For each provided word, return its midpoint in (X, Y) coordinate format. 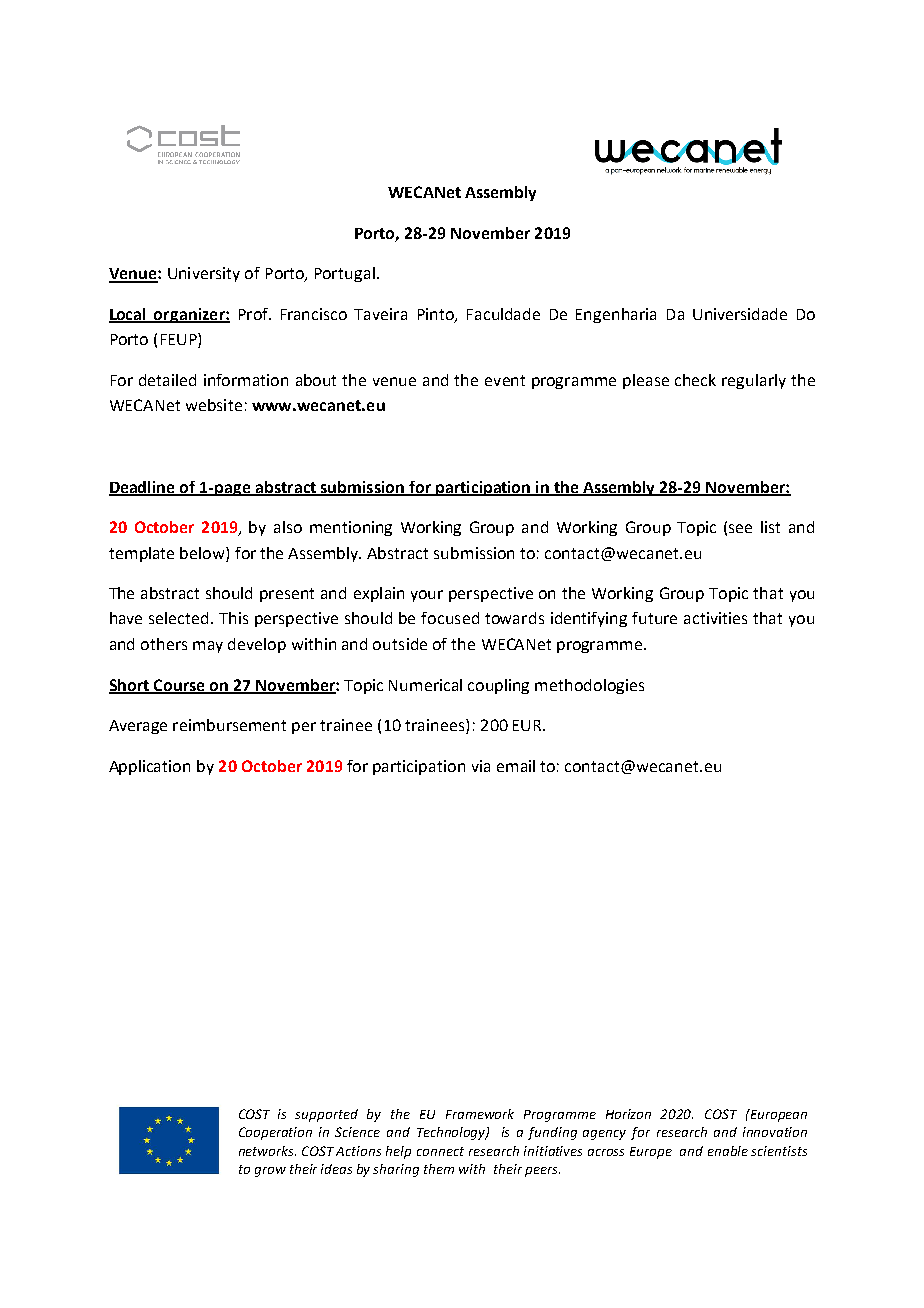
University (204, 274)
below (203, 553)
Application (149, 767)
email (516, 766)
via (481, 766)
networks (267, 1151)
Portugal (345, 274)
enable (728, 1151)
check (695, 380)
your (427, 596)
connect (440, 1151)
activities (715, 618)
